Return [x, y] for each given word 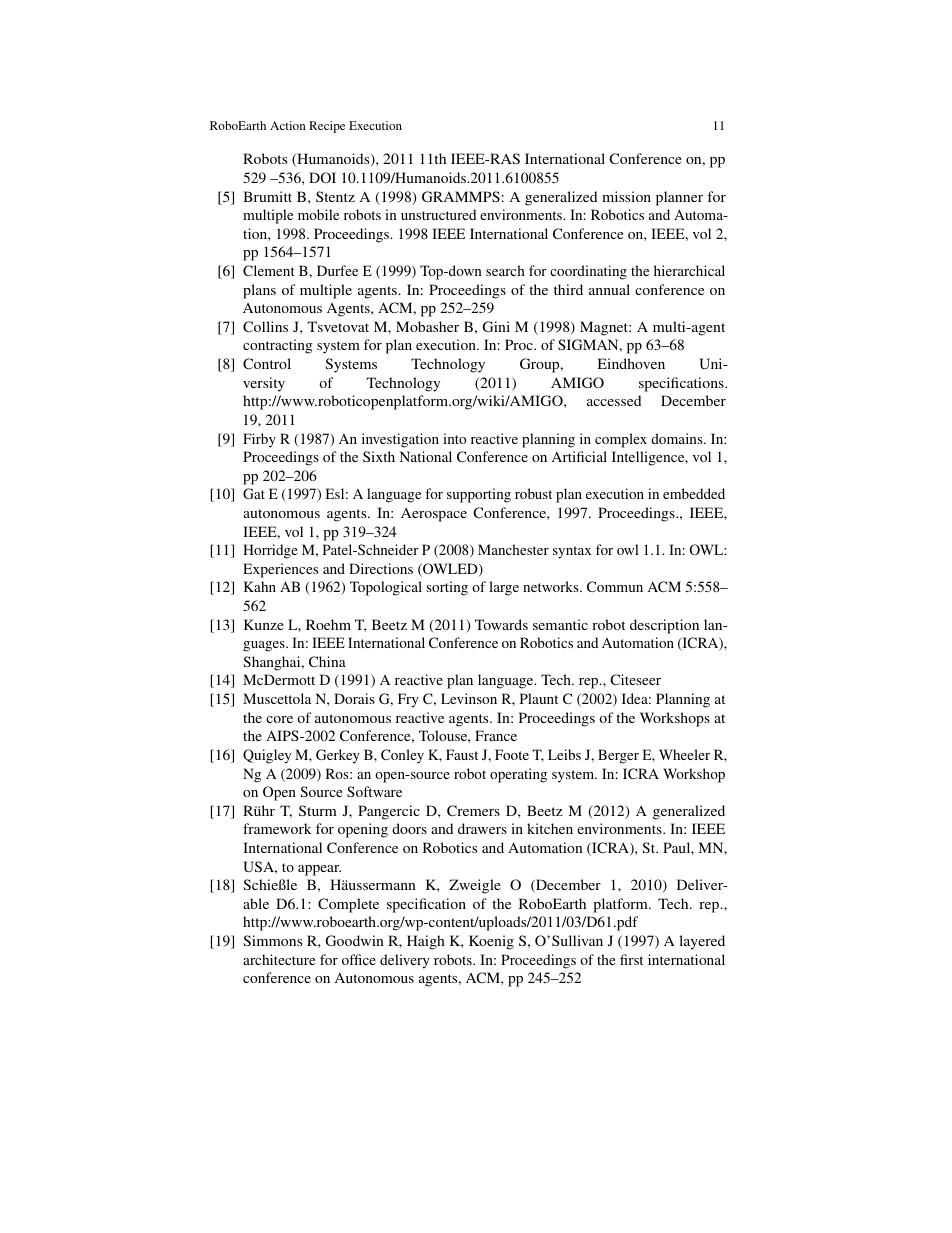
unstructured [438, 214]
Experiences [280, 570]
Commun [615, 586]
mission [626, 196]
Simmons [272, 940]
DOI [322, 177]
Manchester [513, 549]
